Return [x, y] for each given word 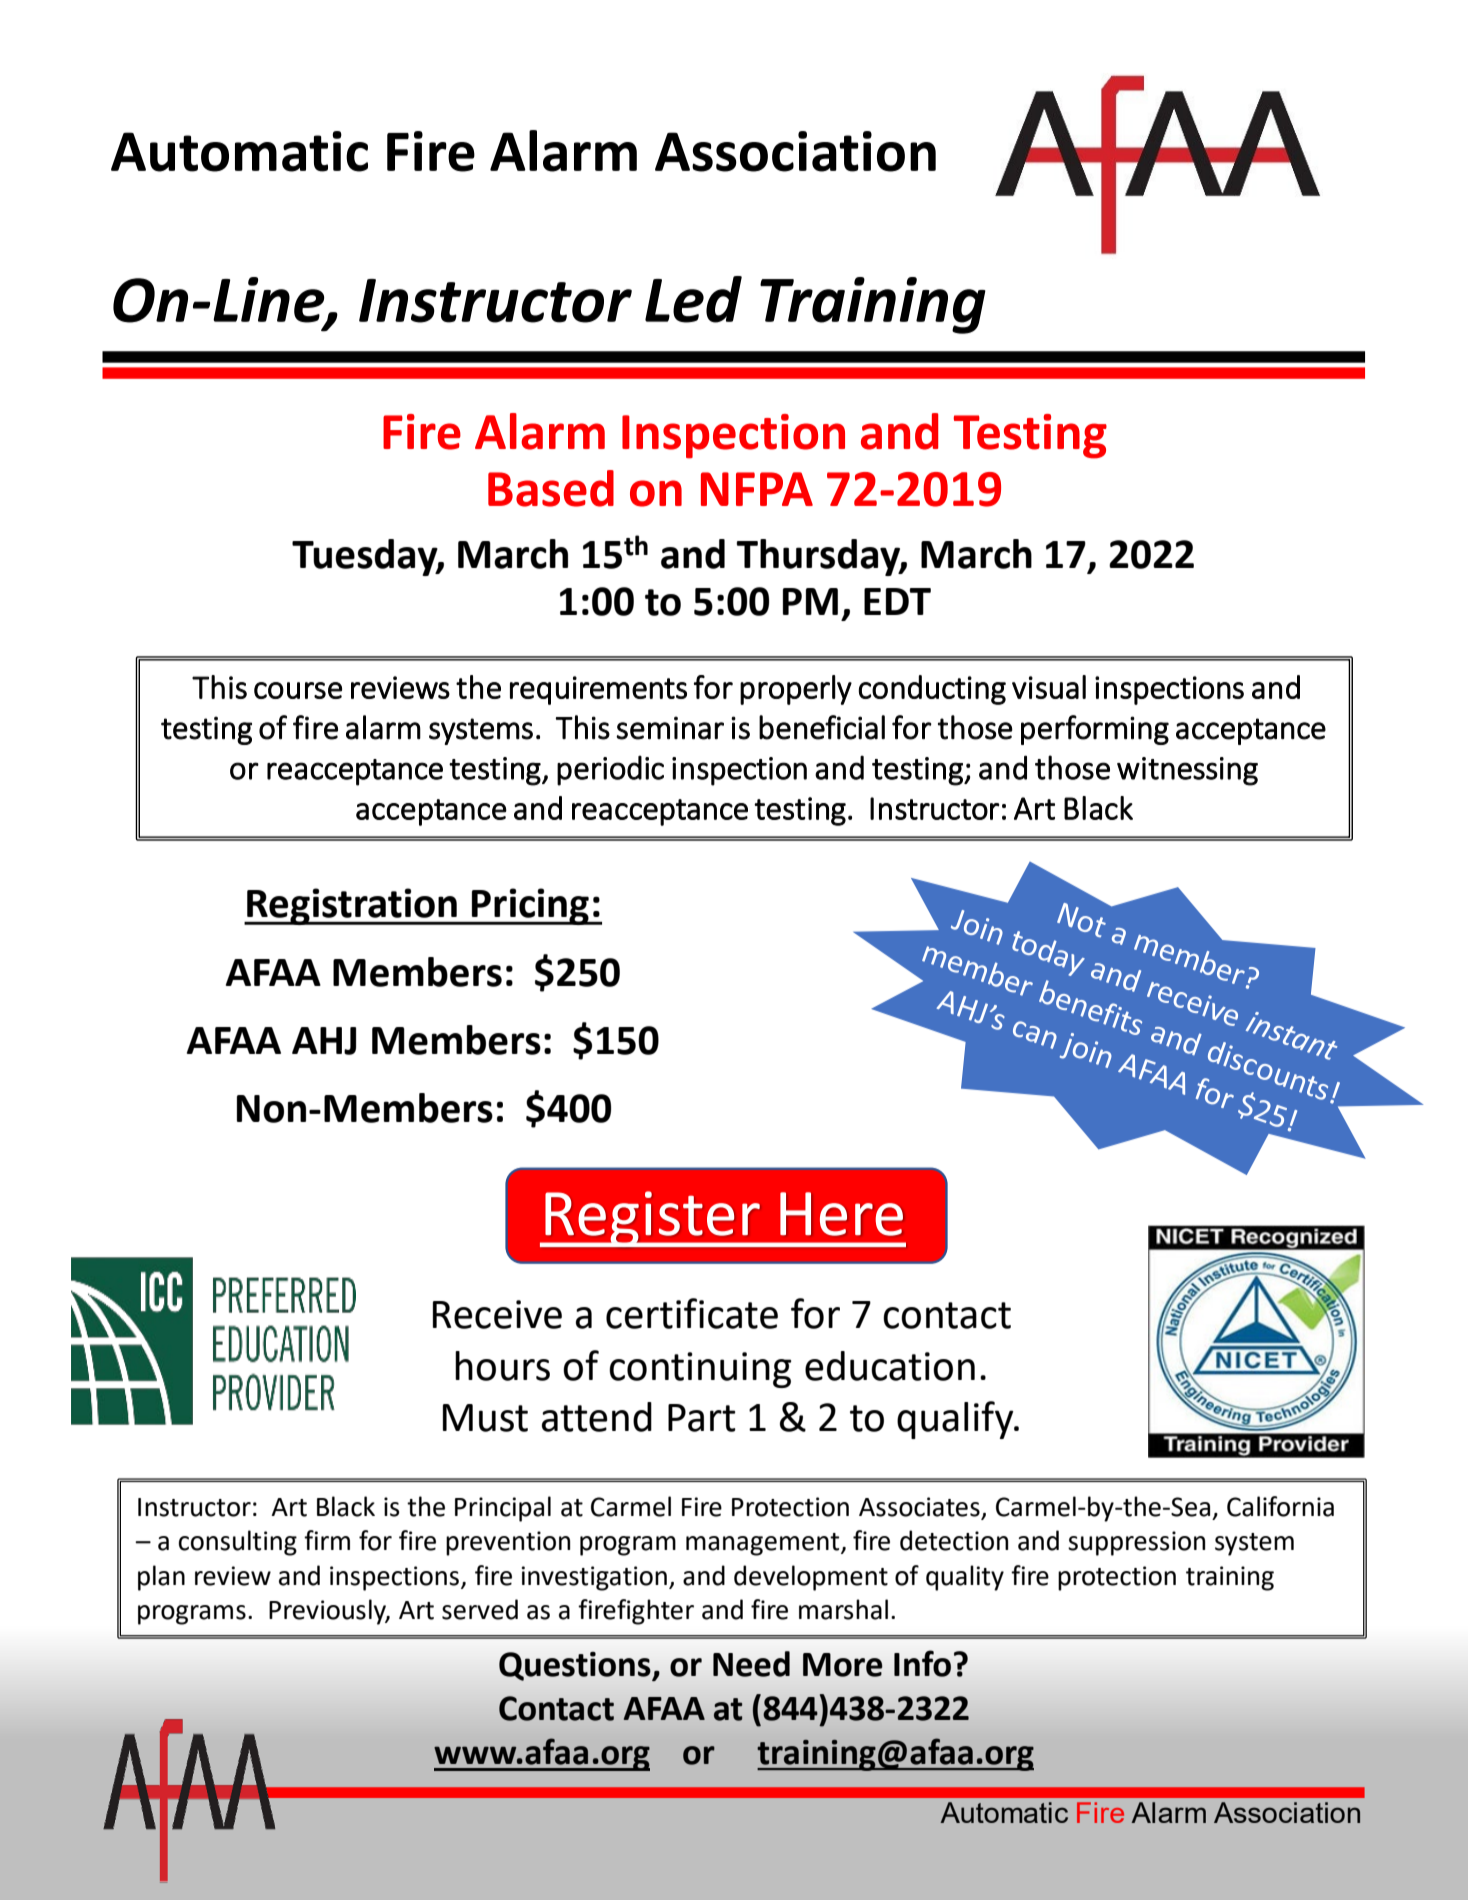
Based [551, 488]
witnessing [1187, 771]
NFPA [757, 489]
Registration [352, 906]
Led [693, 299]
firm [327, 1540]
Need [751, 1664]
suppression [1136, 1543]
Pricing [530, 906]
